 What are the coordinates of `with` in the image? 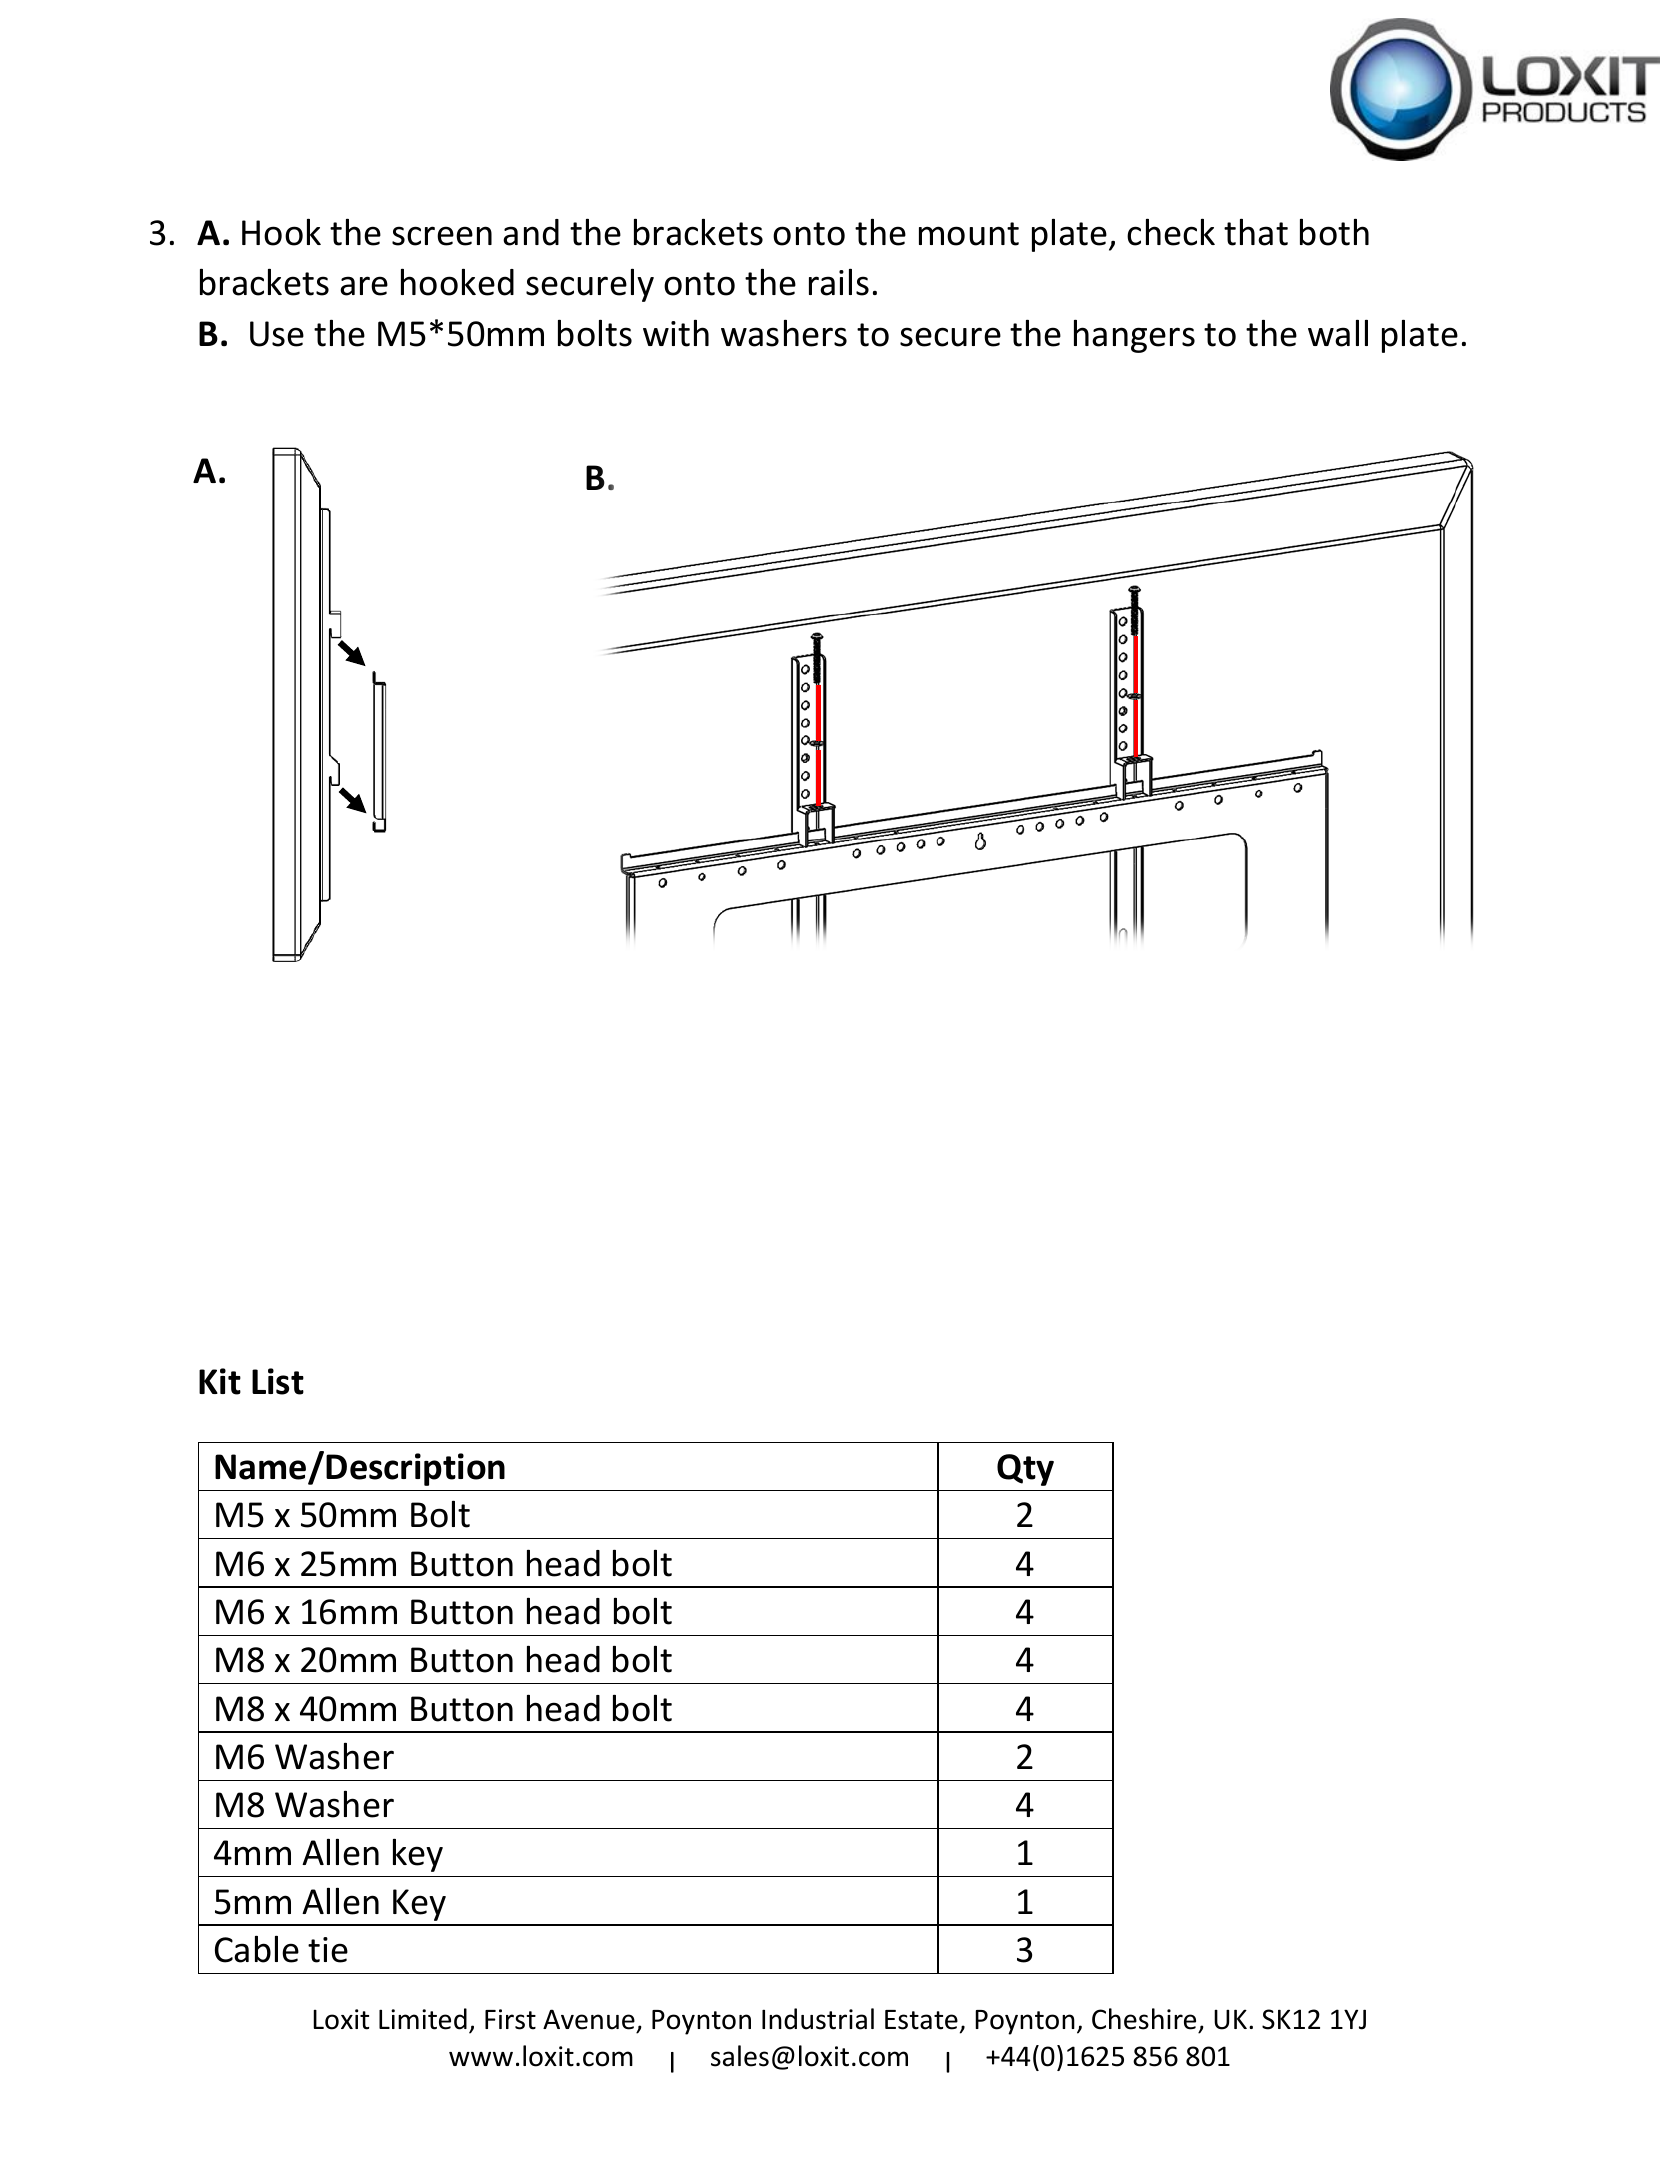 It's located at (676, 333).
